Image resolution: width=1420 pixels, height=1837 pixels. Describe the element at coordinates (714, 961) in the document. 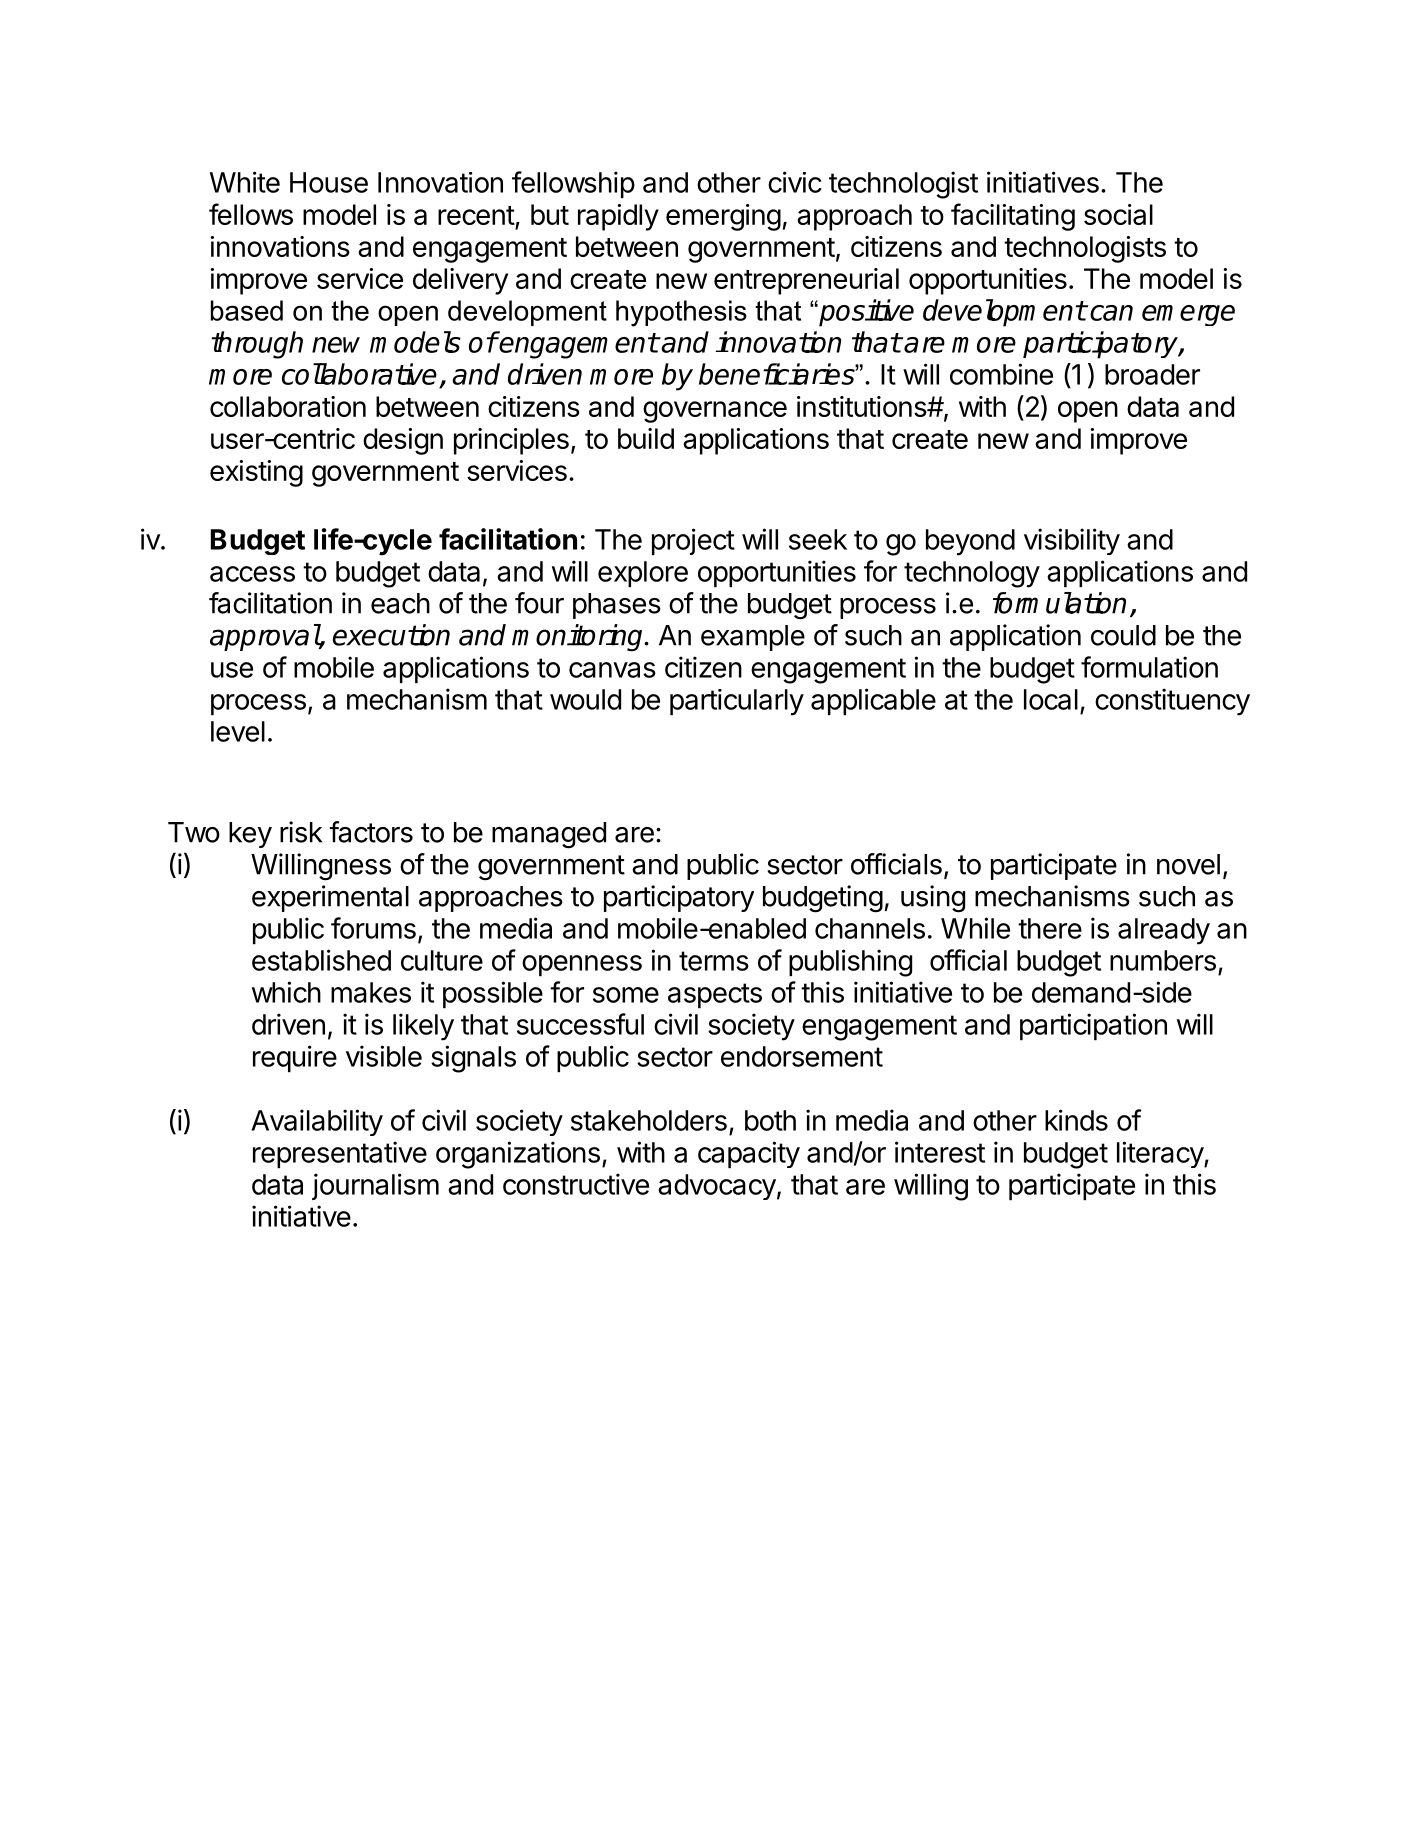

I see `terms` at that location.
